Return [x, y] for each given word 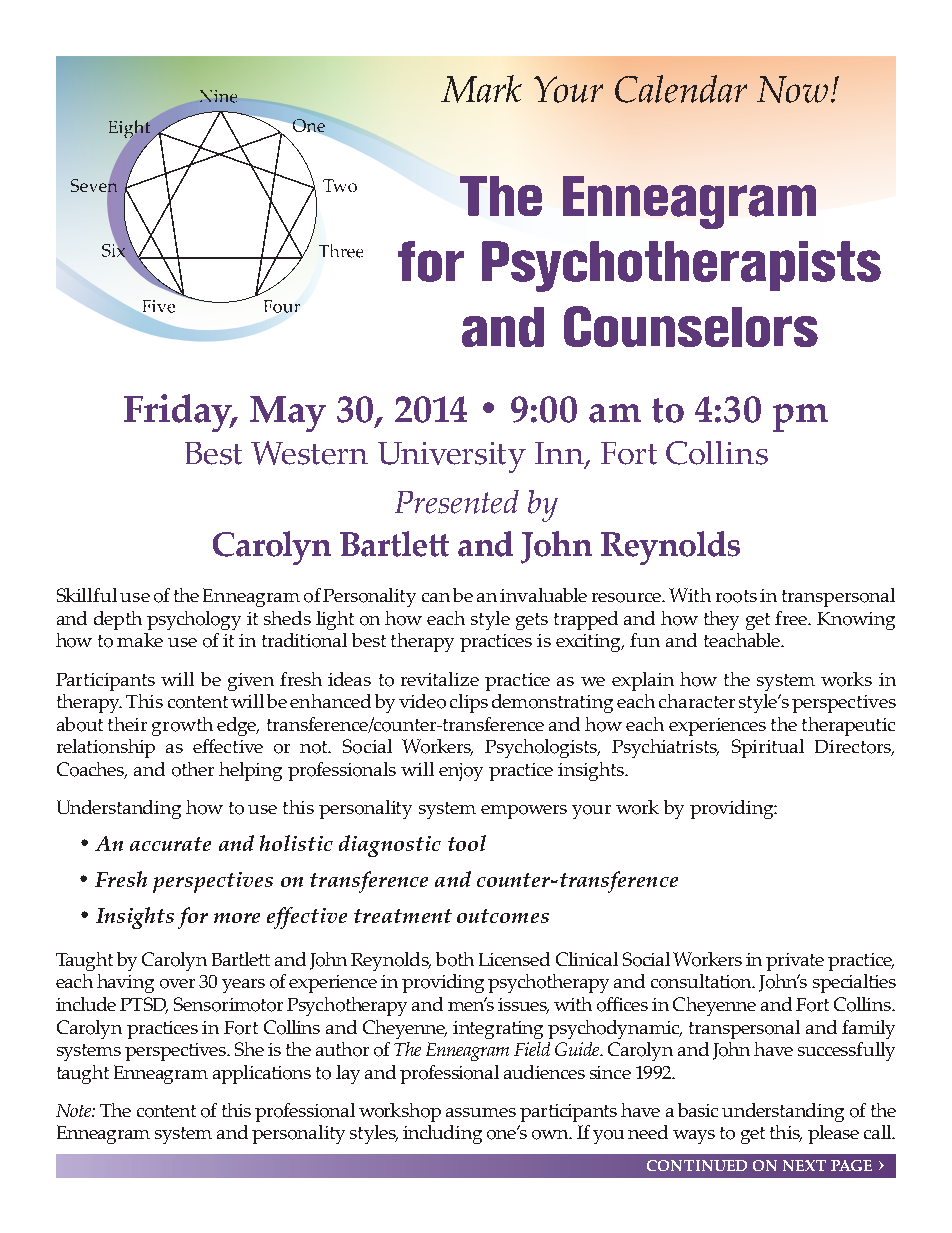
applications [262, 1074]
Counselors [691, 326]
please [833, 1134]
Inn [560, 455]
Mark [481, 89]
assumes [481, 1112]
